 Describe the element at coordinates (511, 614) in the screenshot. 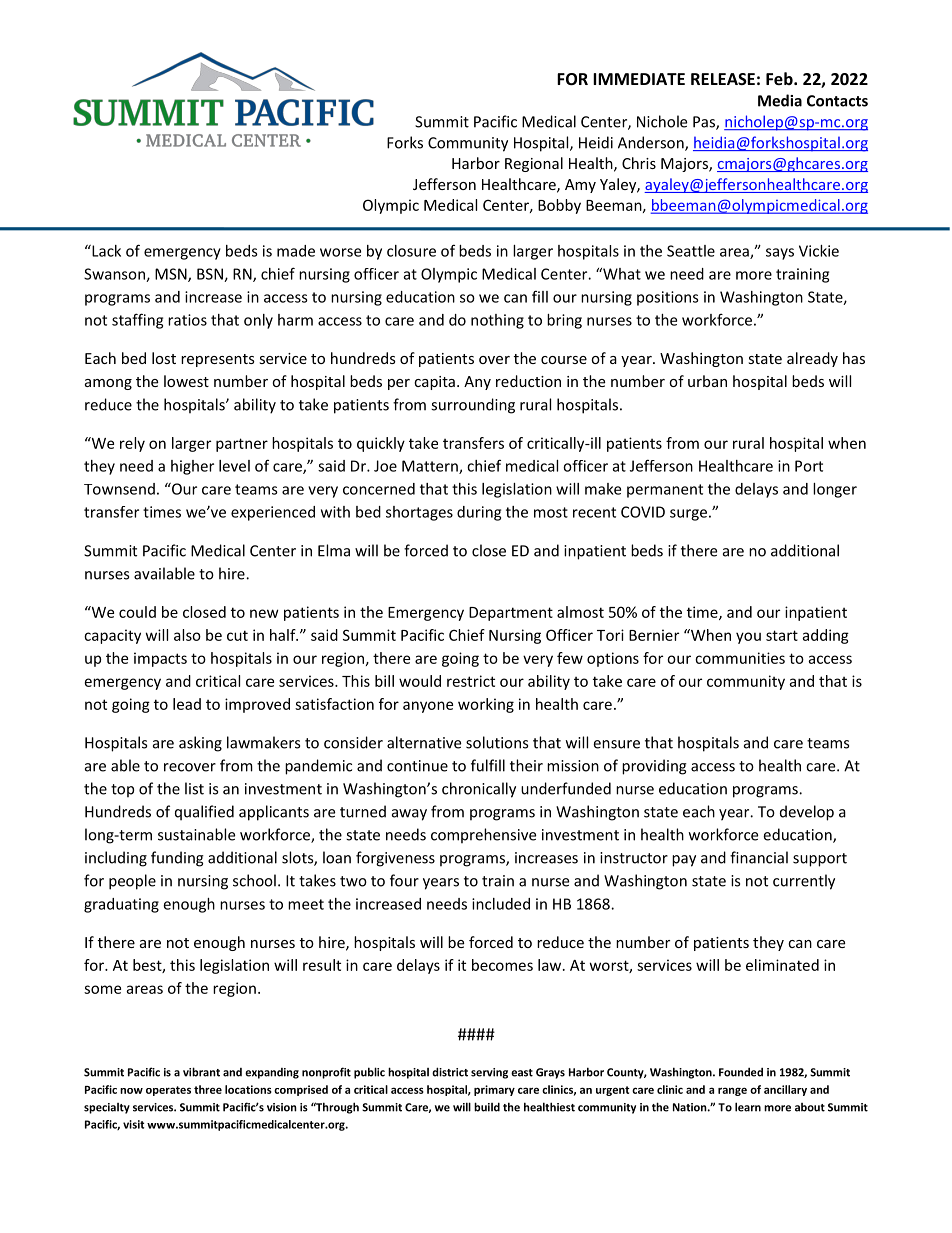

I see `Department` at that location.
